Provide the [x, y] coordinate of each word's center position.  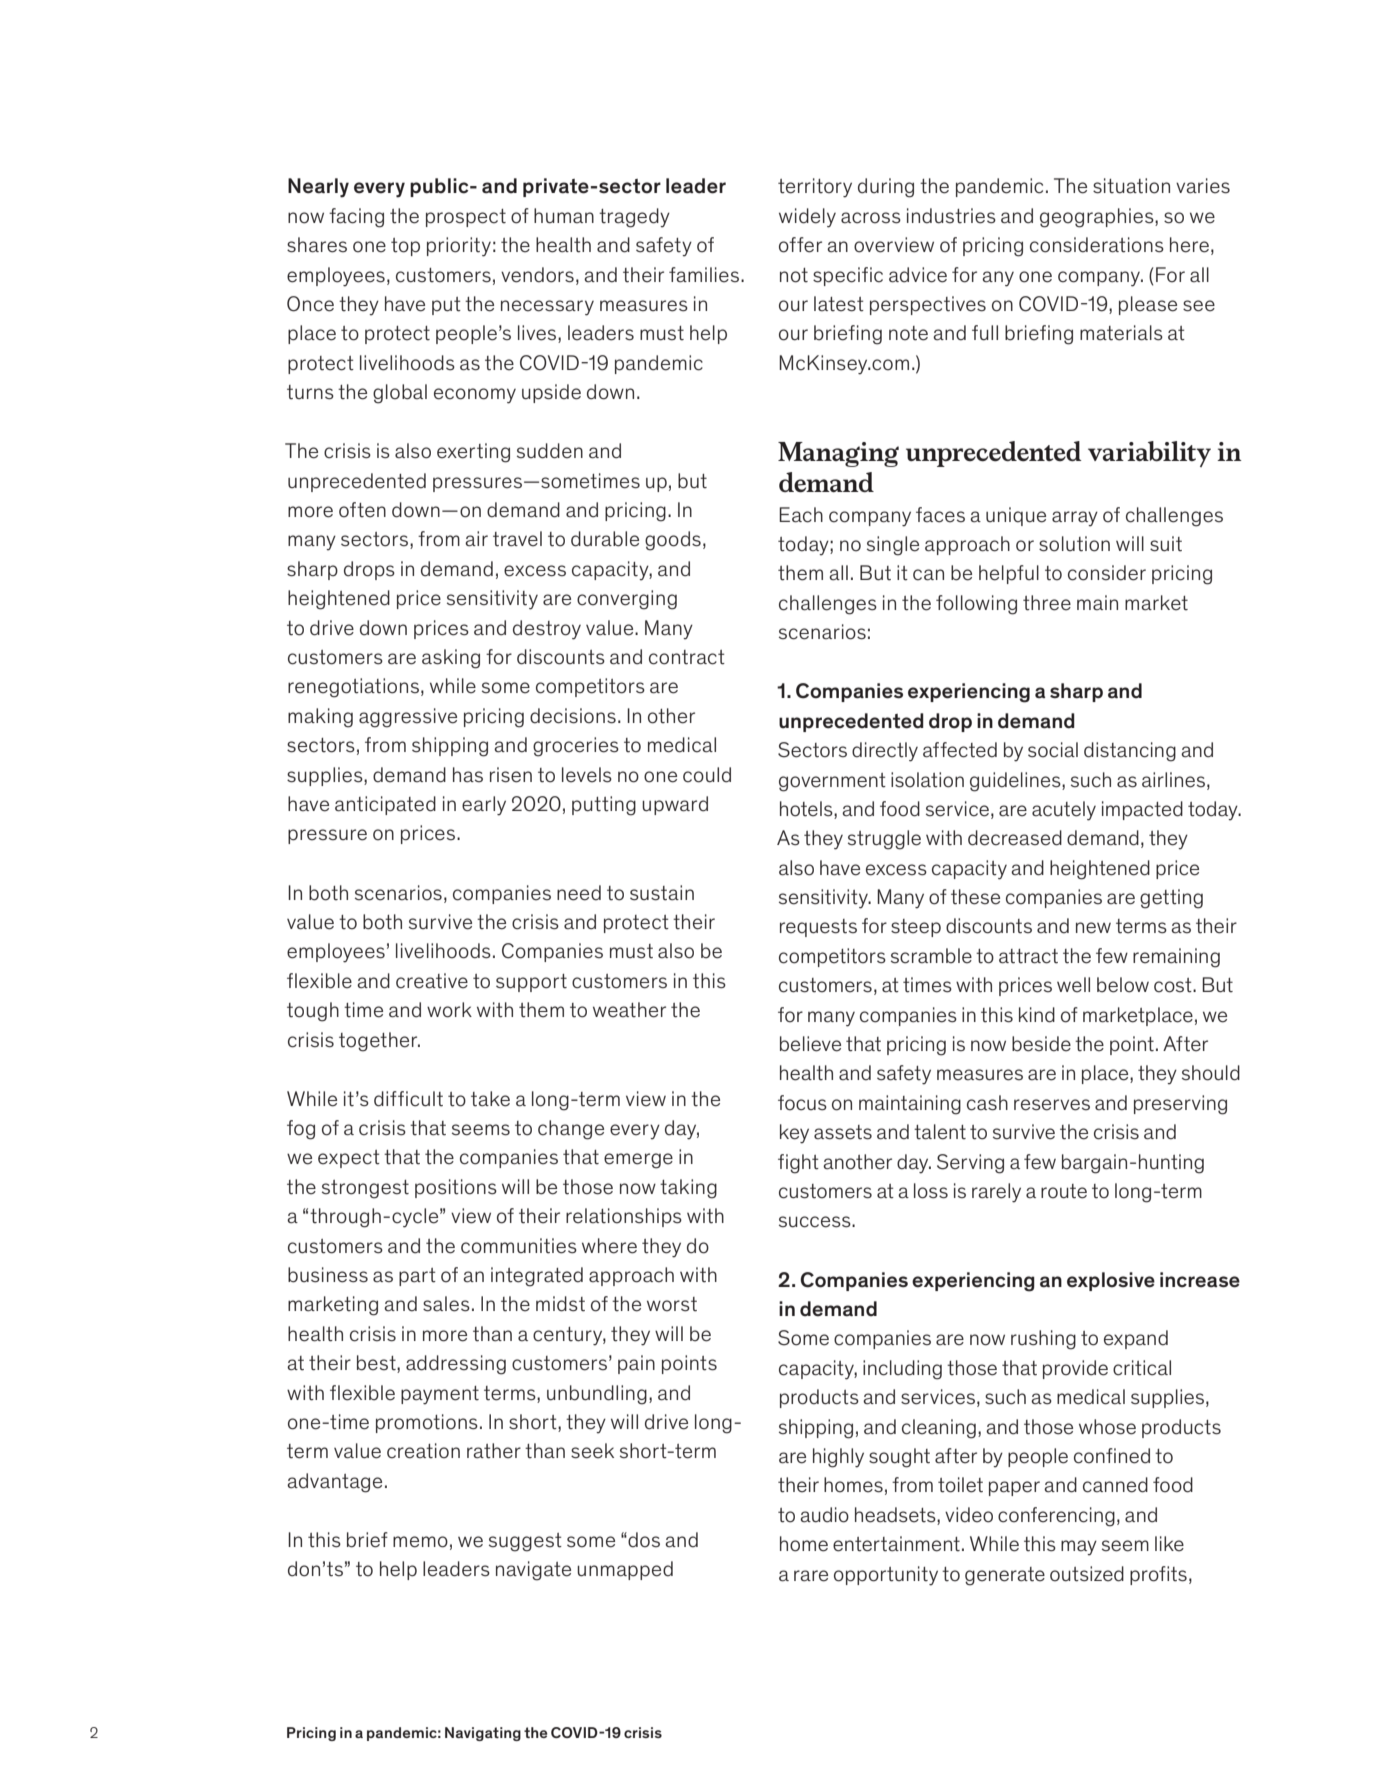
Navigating [483, 1734]
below [1123, 985]
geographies [1098, 218]
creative [432, 981]
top [405, 247]
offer [800, 245]
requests [818, 928]
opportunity [886, 1576]
